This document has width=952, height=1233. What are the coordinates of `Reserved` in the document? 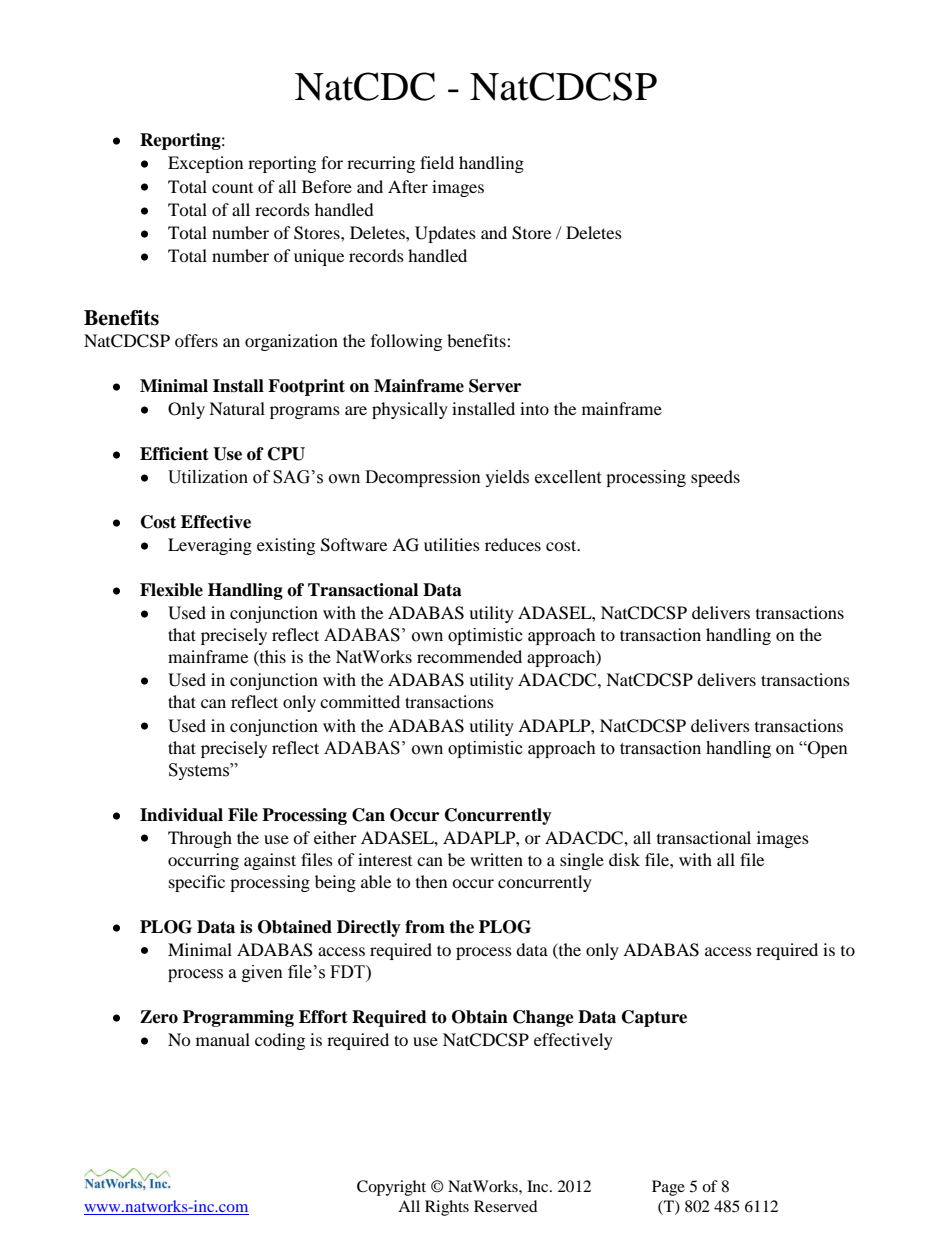 It's located at (506, 1206).
